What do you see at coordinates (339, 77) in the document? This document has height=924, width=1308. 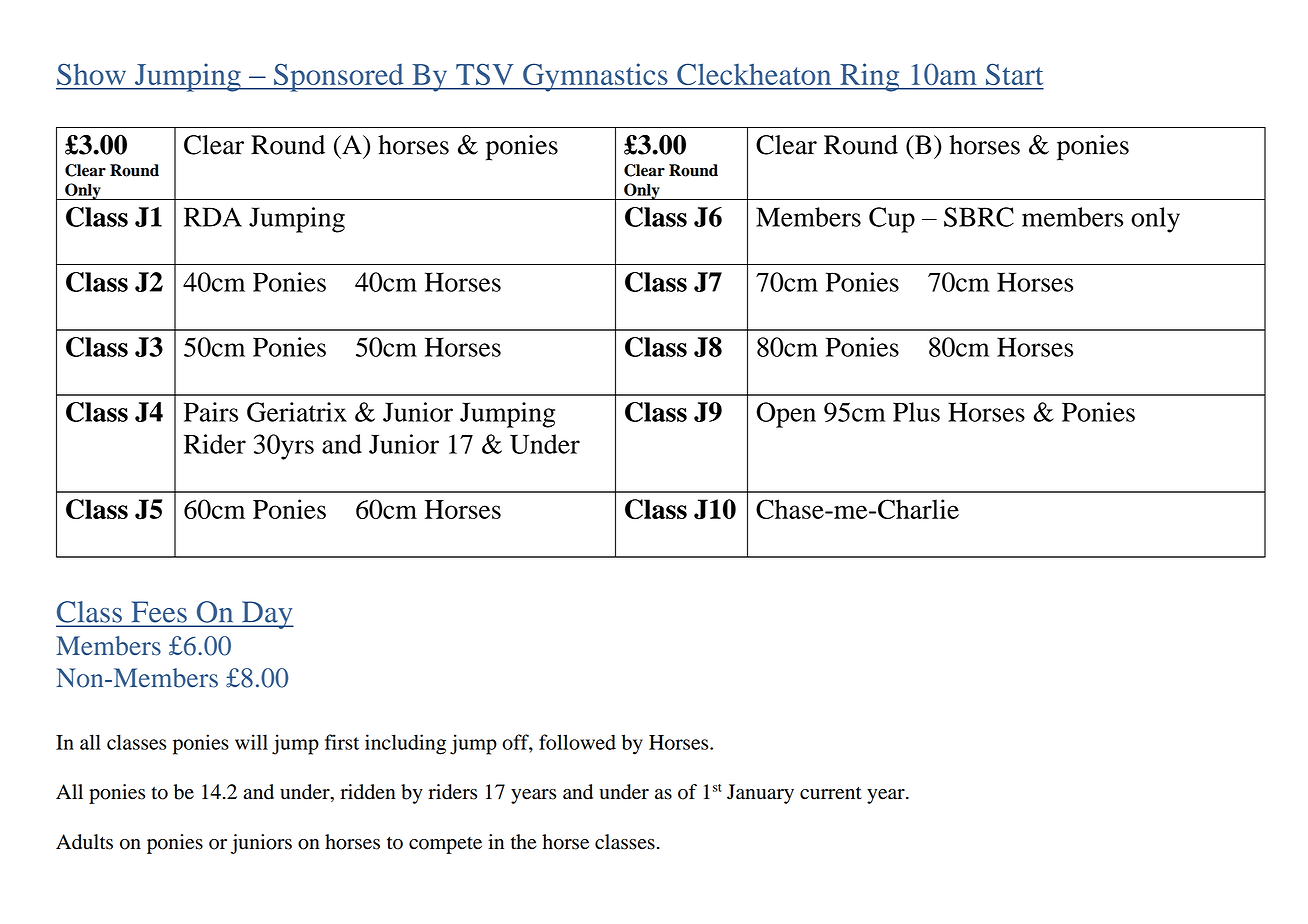 I see `Sponsored` at bounding box center [339, 77].
